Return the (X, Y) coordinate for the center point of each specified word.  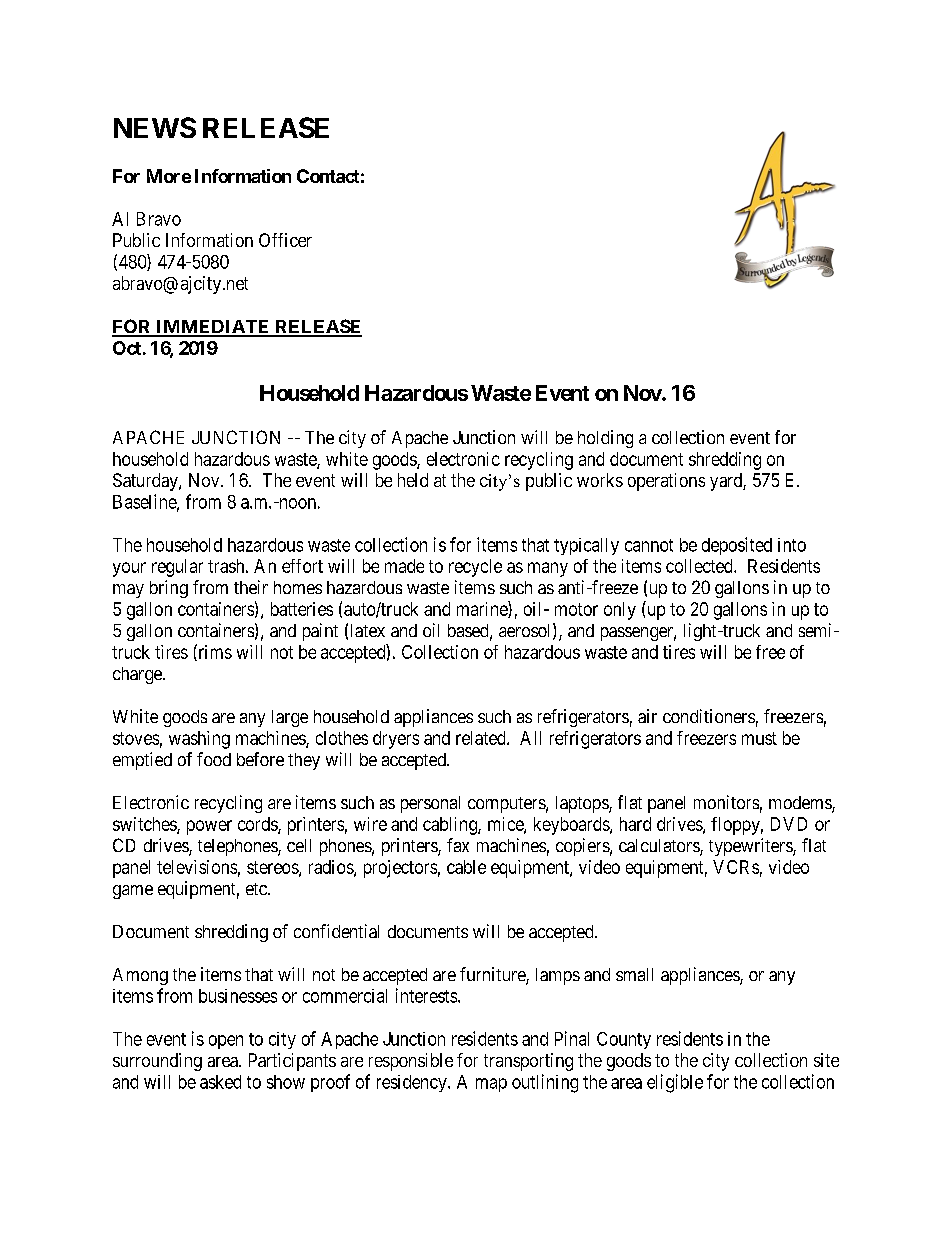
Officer (285, 240)
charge (138, 675)
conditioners (709, 716)
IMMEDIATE (213, 328)
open (226, 1042)
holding (605, 439)
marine (483, 609)
